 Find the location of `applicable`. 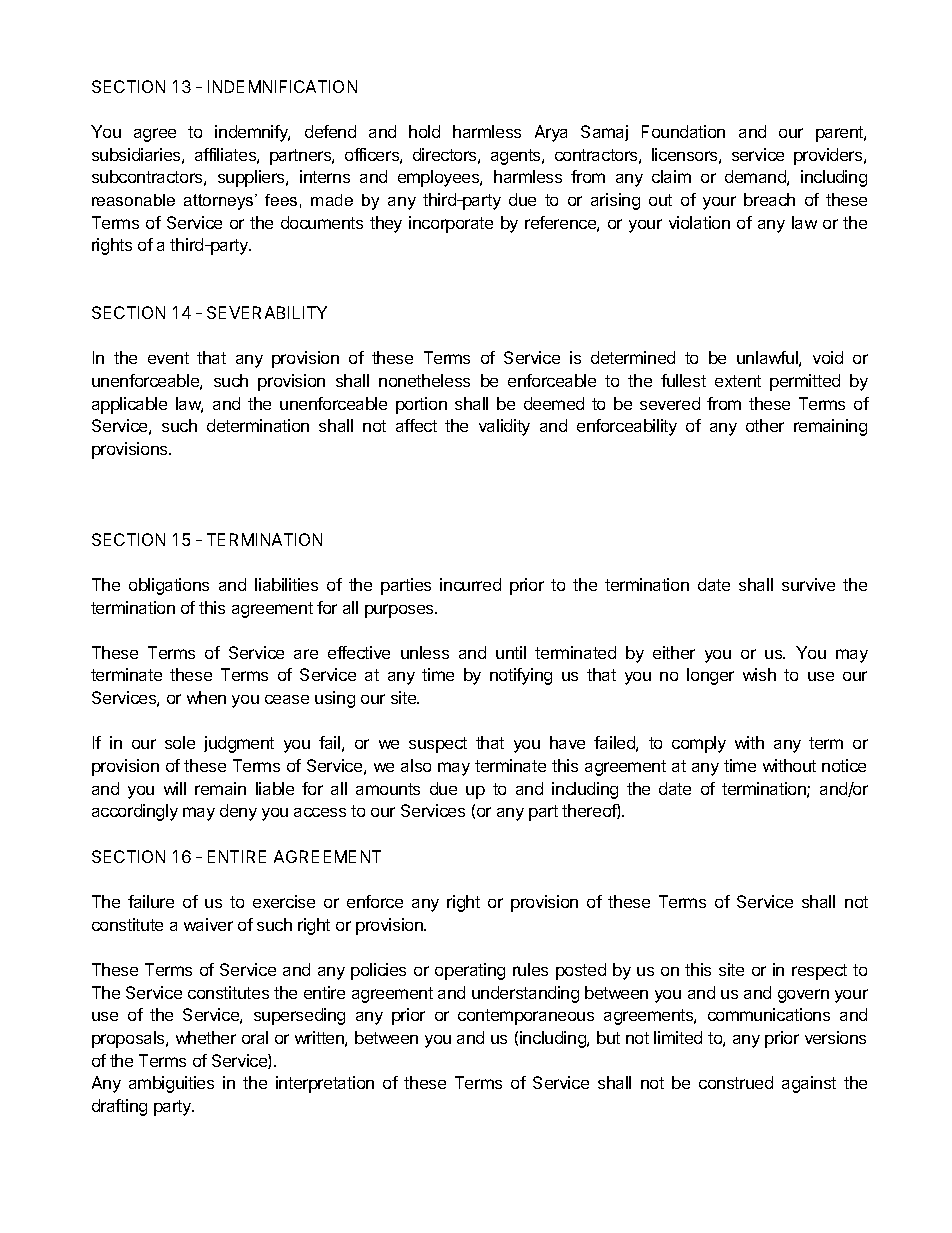

applicable is located at coordinates (129, 405).
